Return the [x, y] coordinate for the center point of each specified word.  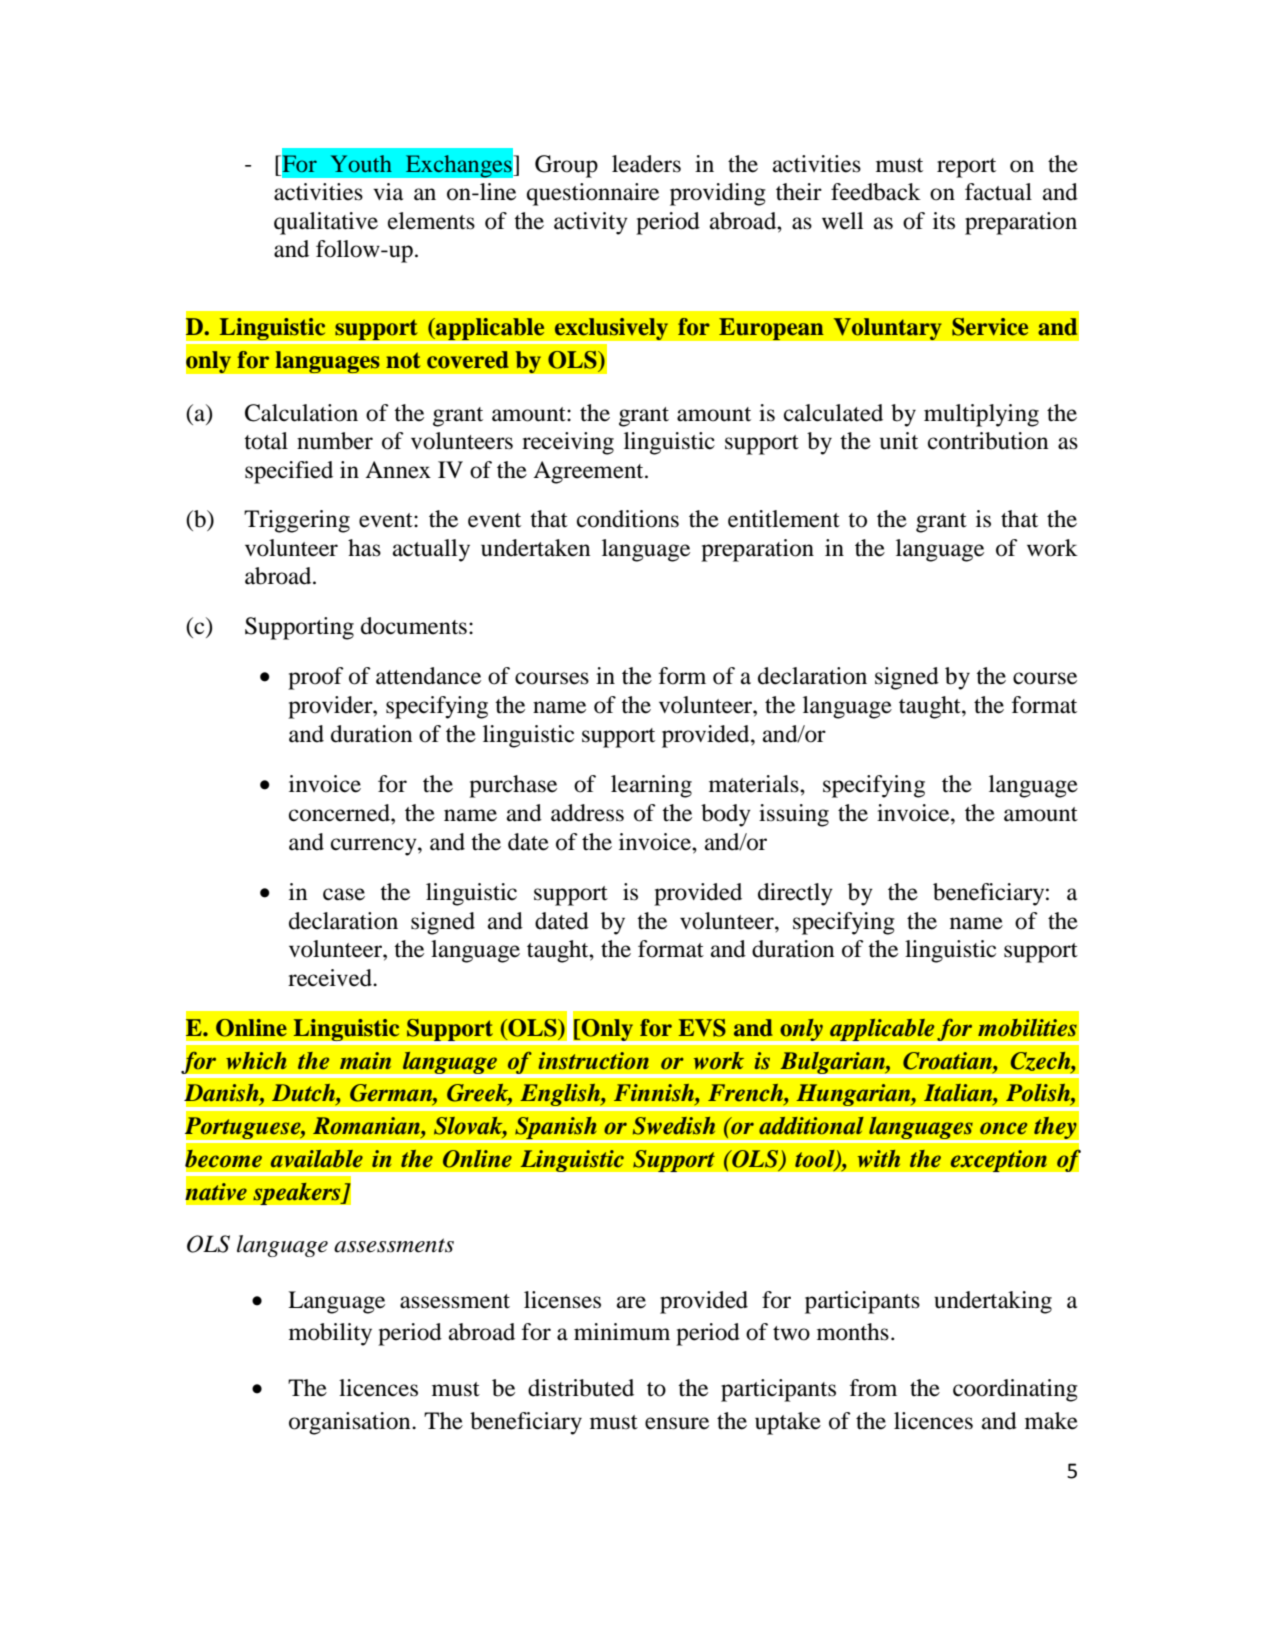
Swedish [674, 1126]
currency [375, 847]
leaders [646, 164]
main [365, 1061]
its [944, 221]
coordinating [1015, 1390]
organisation [351, 1423]
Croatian [949, 1061]
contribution [988, 441]
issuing [794, 815]
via [388, 192]
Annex [398, 470]
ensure [677, 1423]
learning [651, 786]
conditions [628, 519]
